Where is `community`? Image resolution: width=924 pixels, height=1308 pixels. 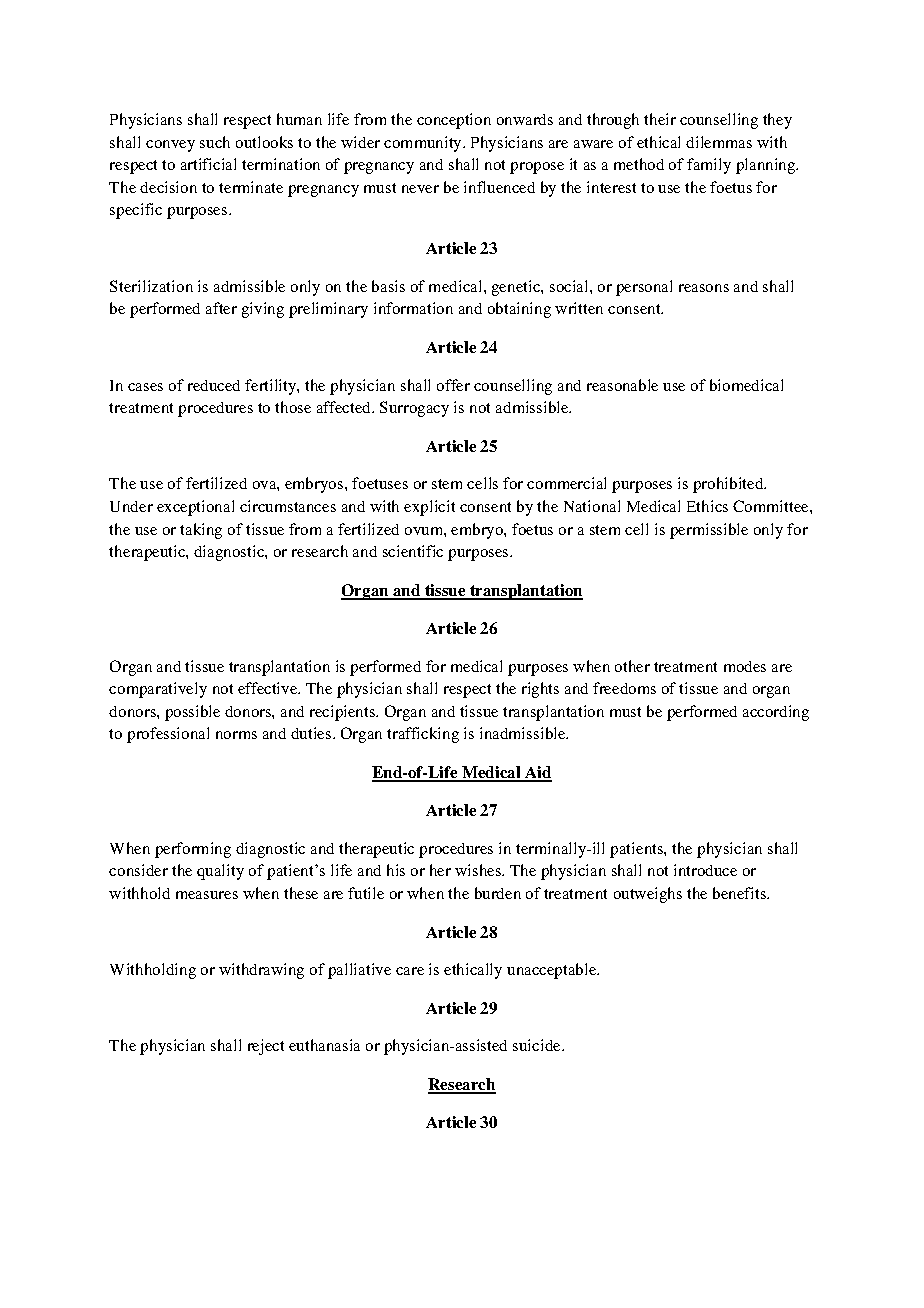 community is located at coordinates (424, 144).
